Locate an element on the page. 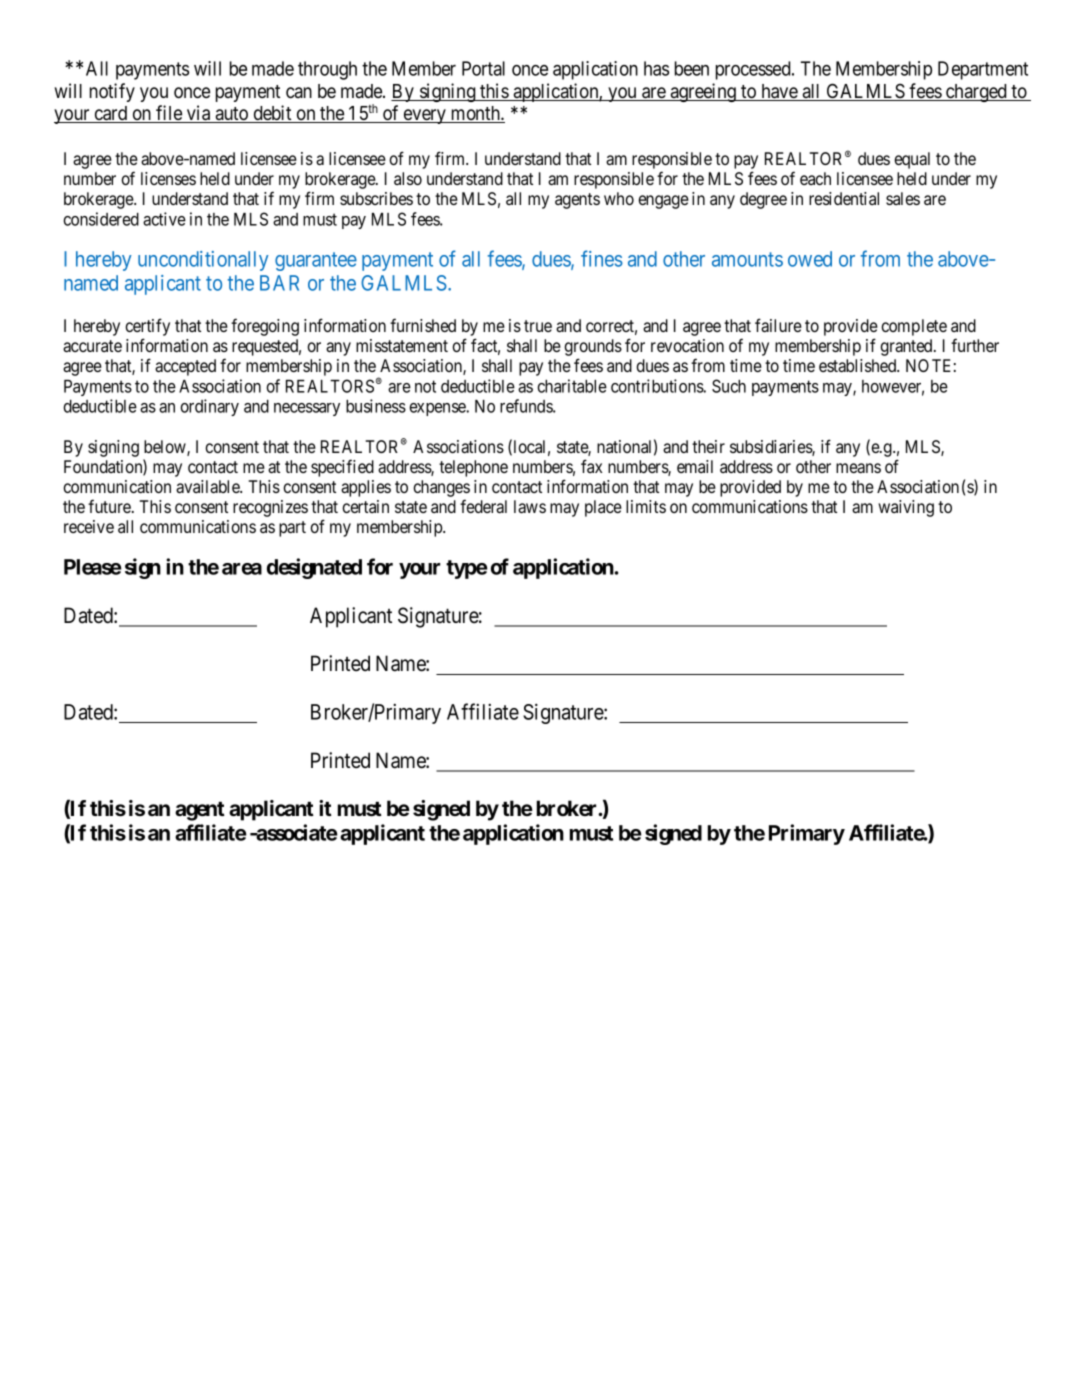 This document has height=1386, width=1071. Portal is located at coordinates (483, 68).
